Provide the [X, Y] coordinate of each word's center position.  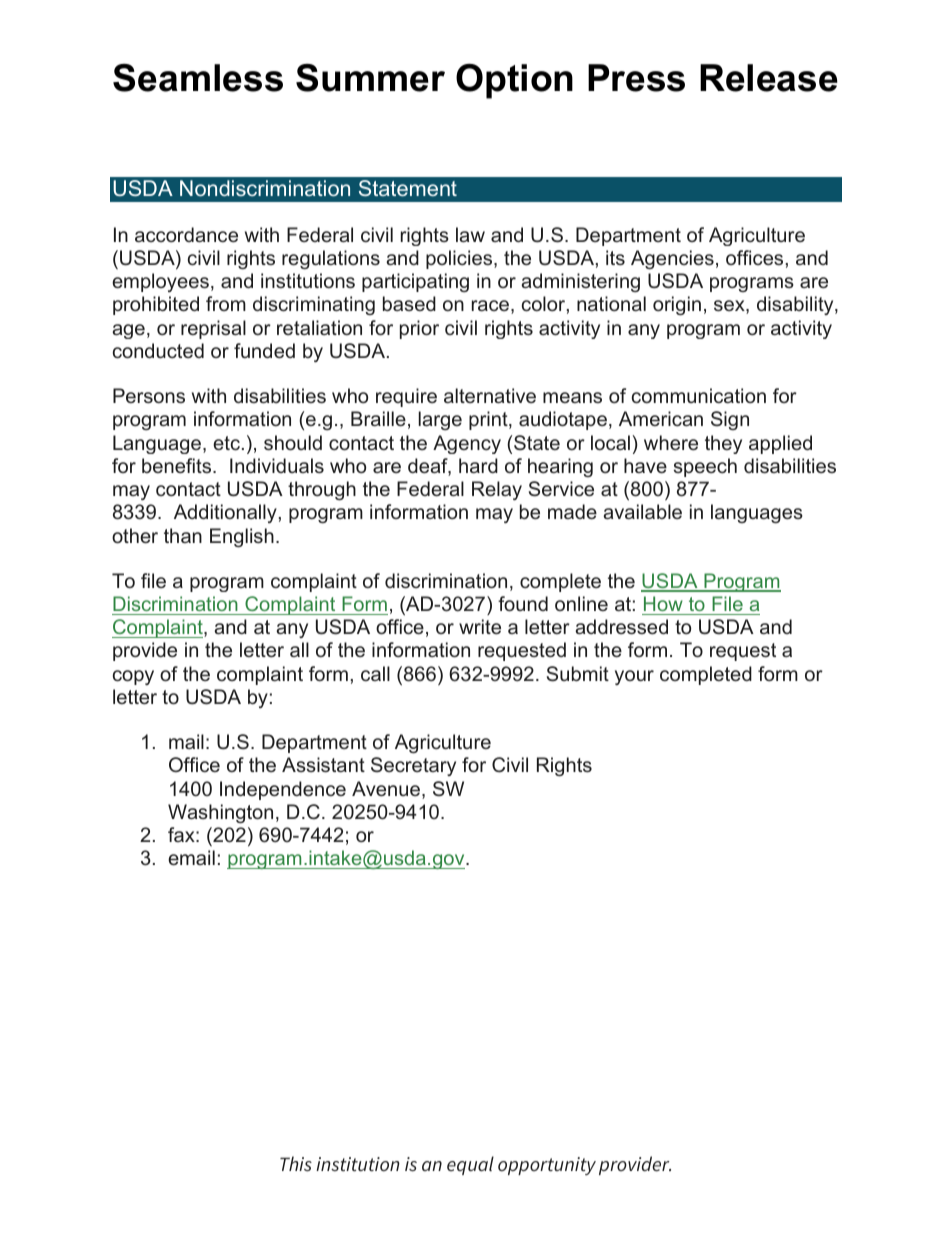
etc [226, 443]
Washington [220, 813]
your [634, 677]
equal [470, 1165]
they [723, 444]
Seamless [198, 78]
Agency [467, 444]
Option [514, 81]
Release [769, 78]
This [296, 1163]
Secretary [413, 766]
